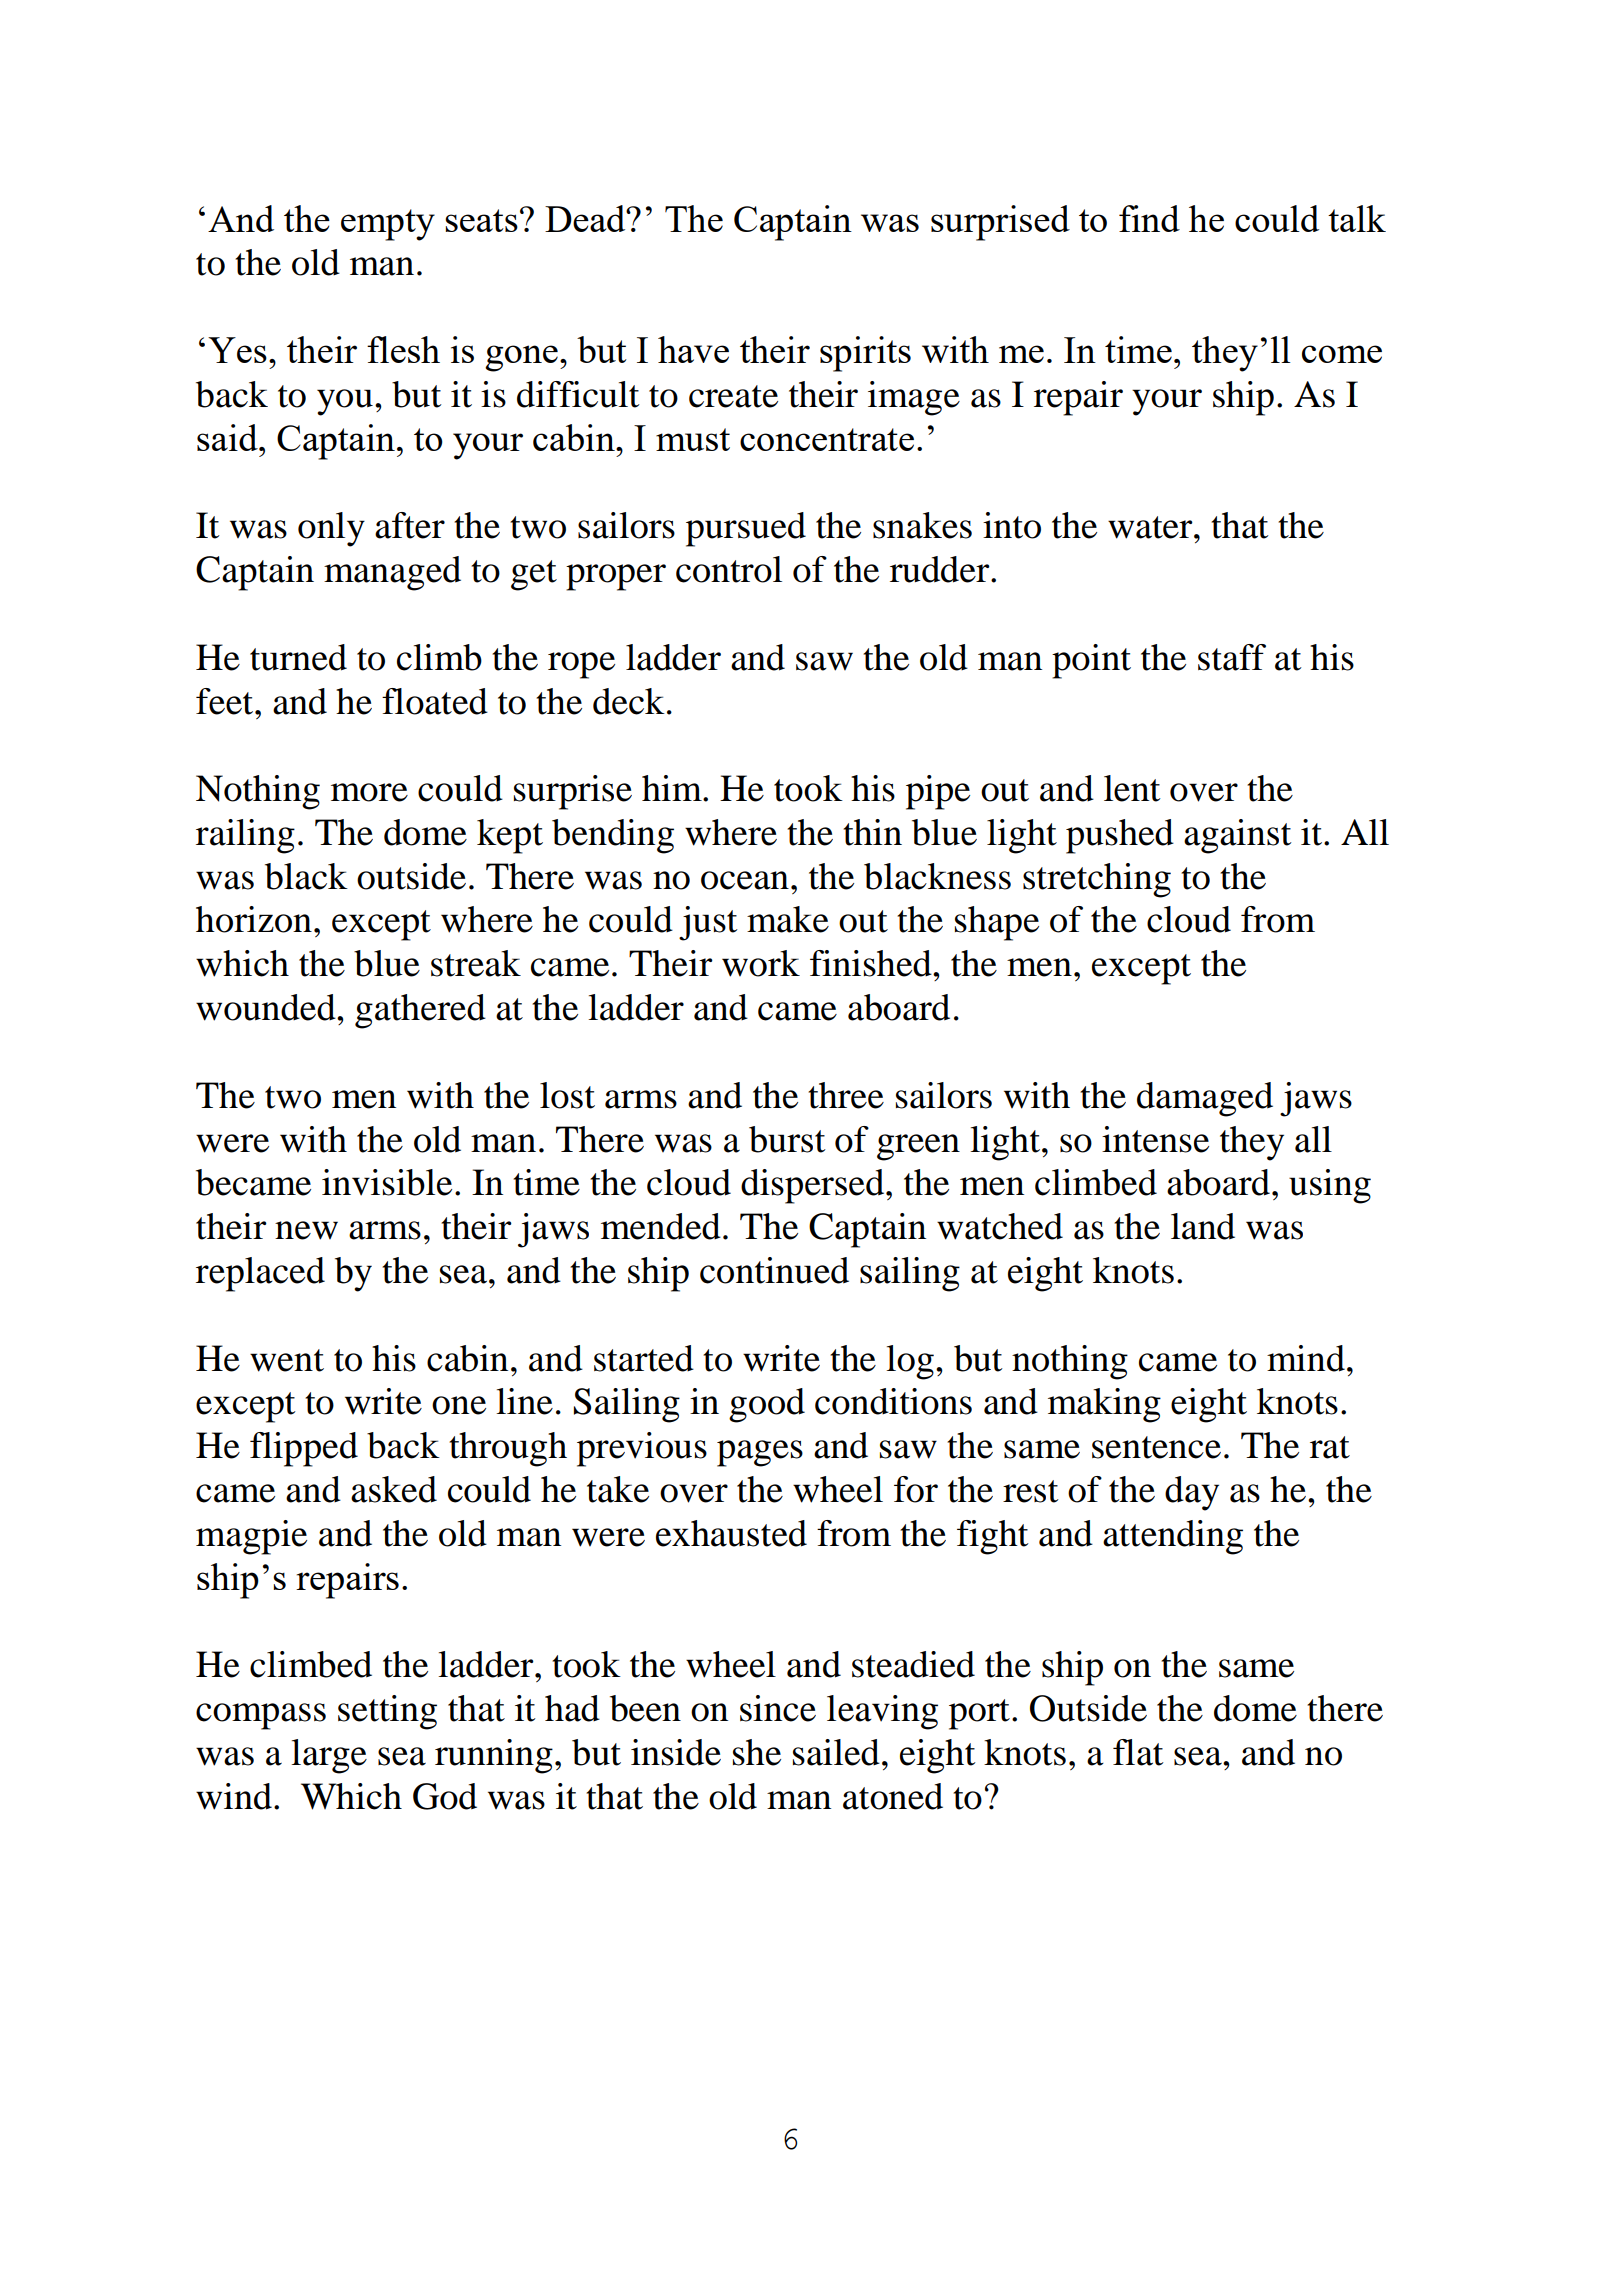 Image resolution: width=1620 pixels, height=2291 pixels. I want to click on large, so click(329, 1756).
